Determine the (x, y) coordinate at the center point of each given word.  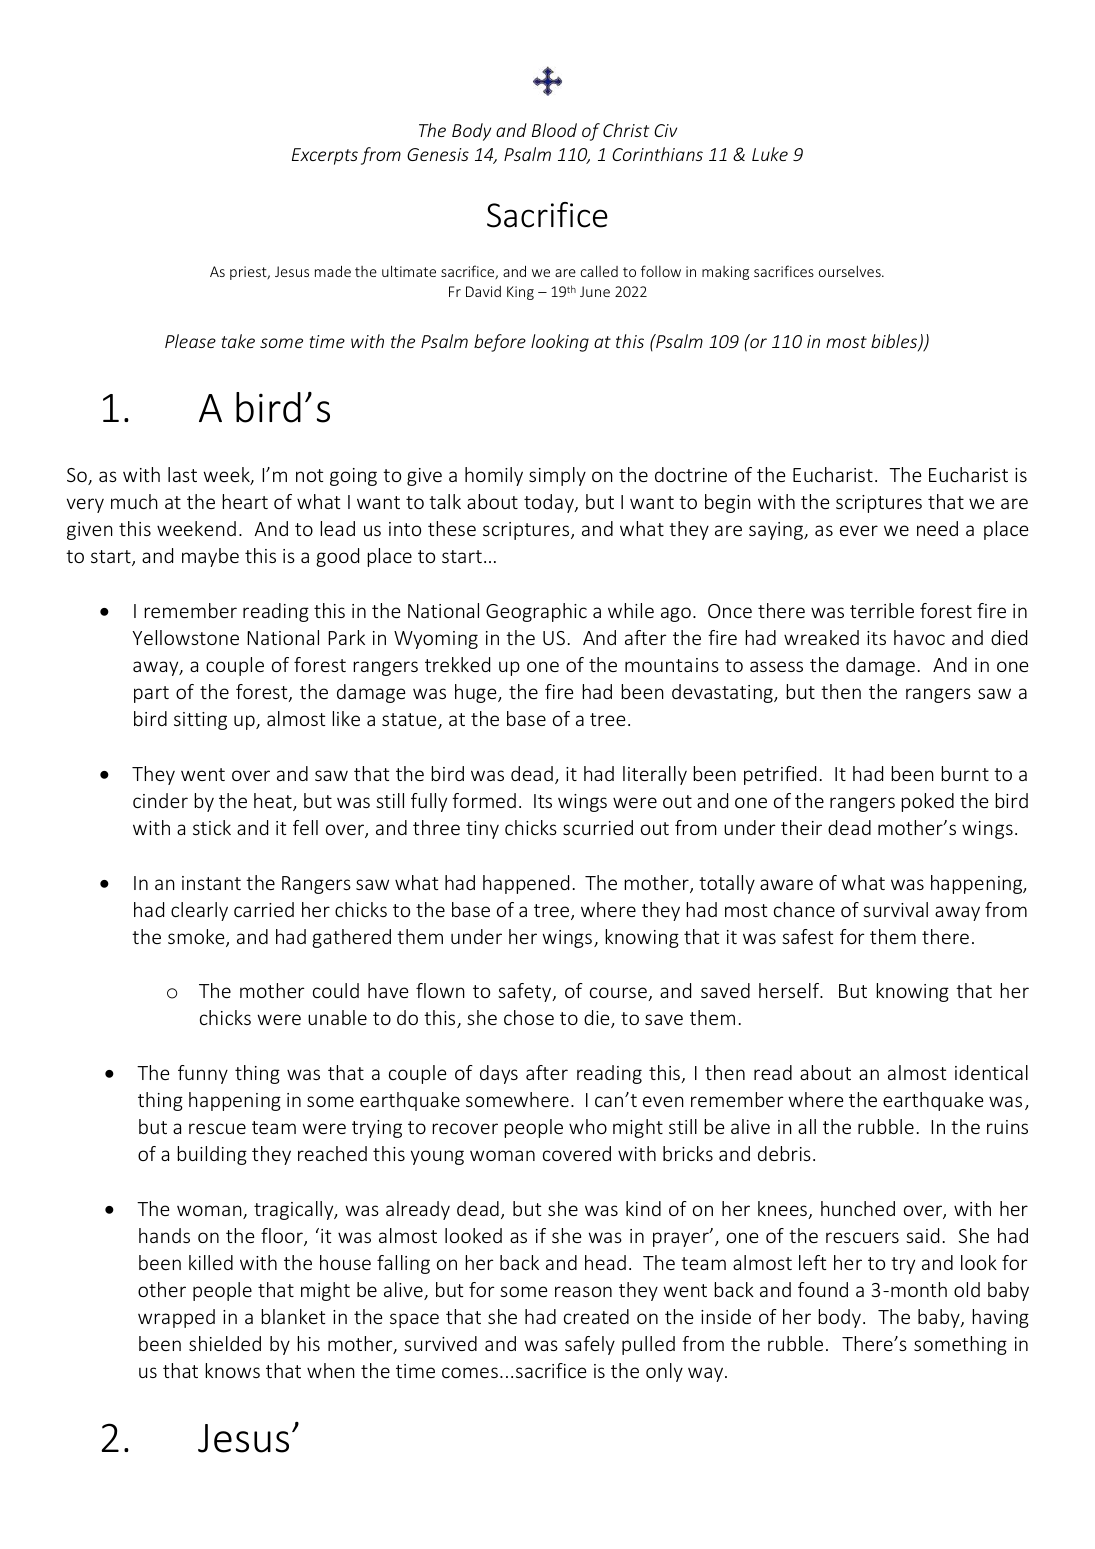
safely (590, 1345)
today (550, 503)
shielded (225, 1343)
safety (526, 992)
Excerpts (325, 156)
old (967, 1289)
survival (895, 909)
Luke (770, 154)
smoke (197, 938)
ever (859, 530)
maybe (210, 557)
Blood (554, 130)
